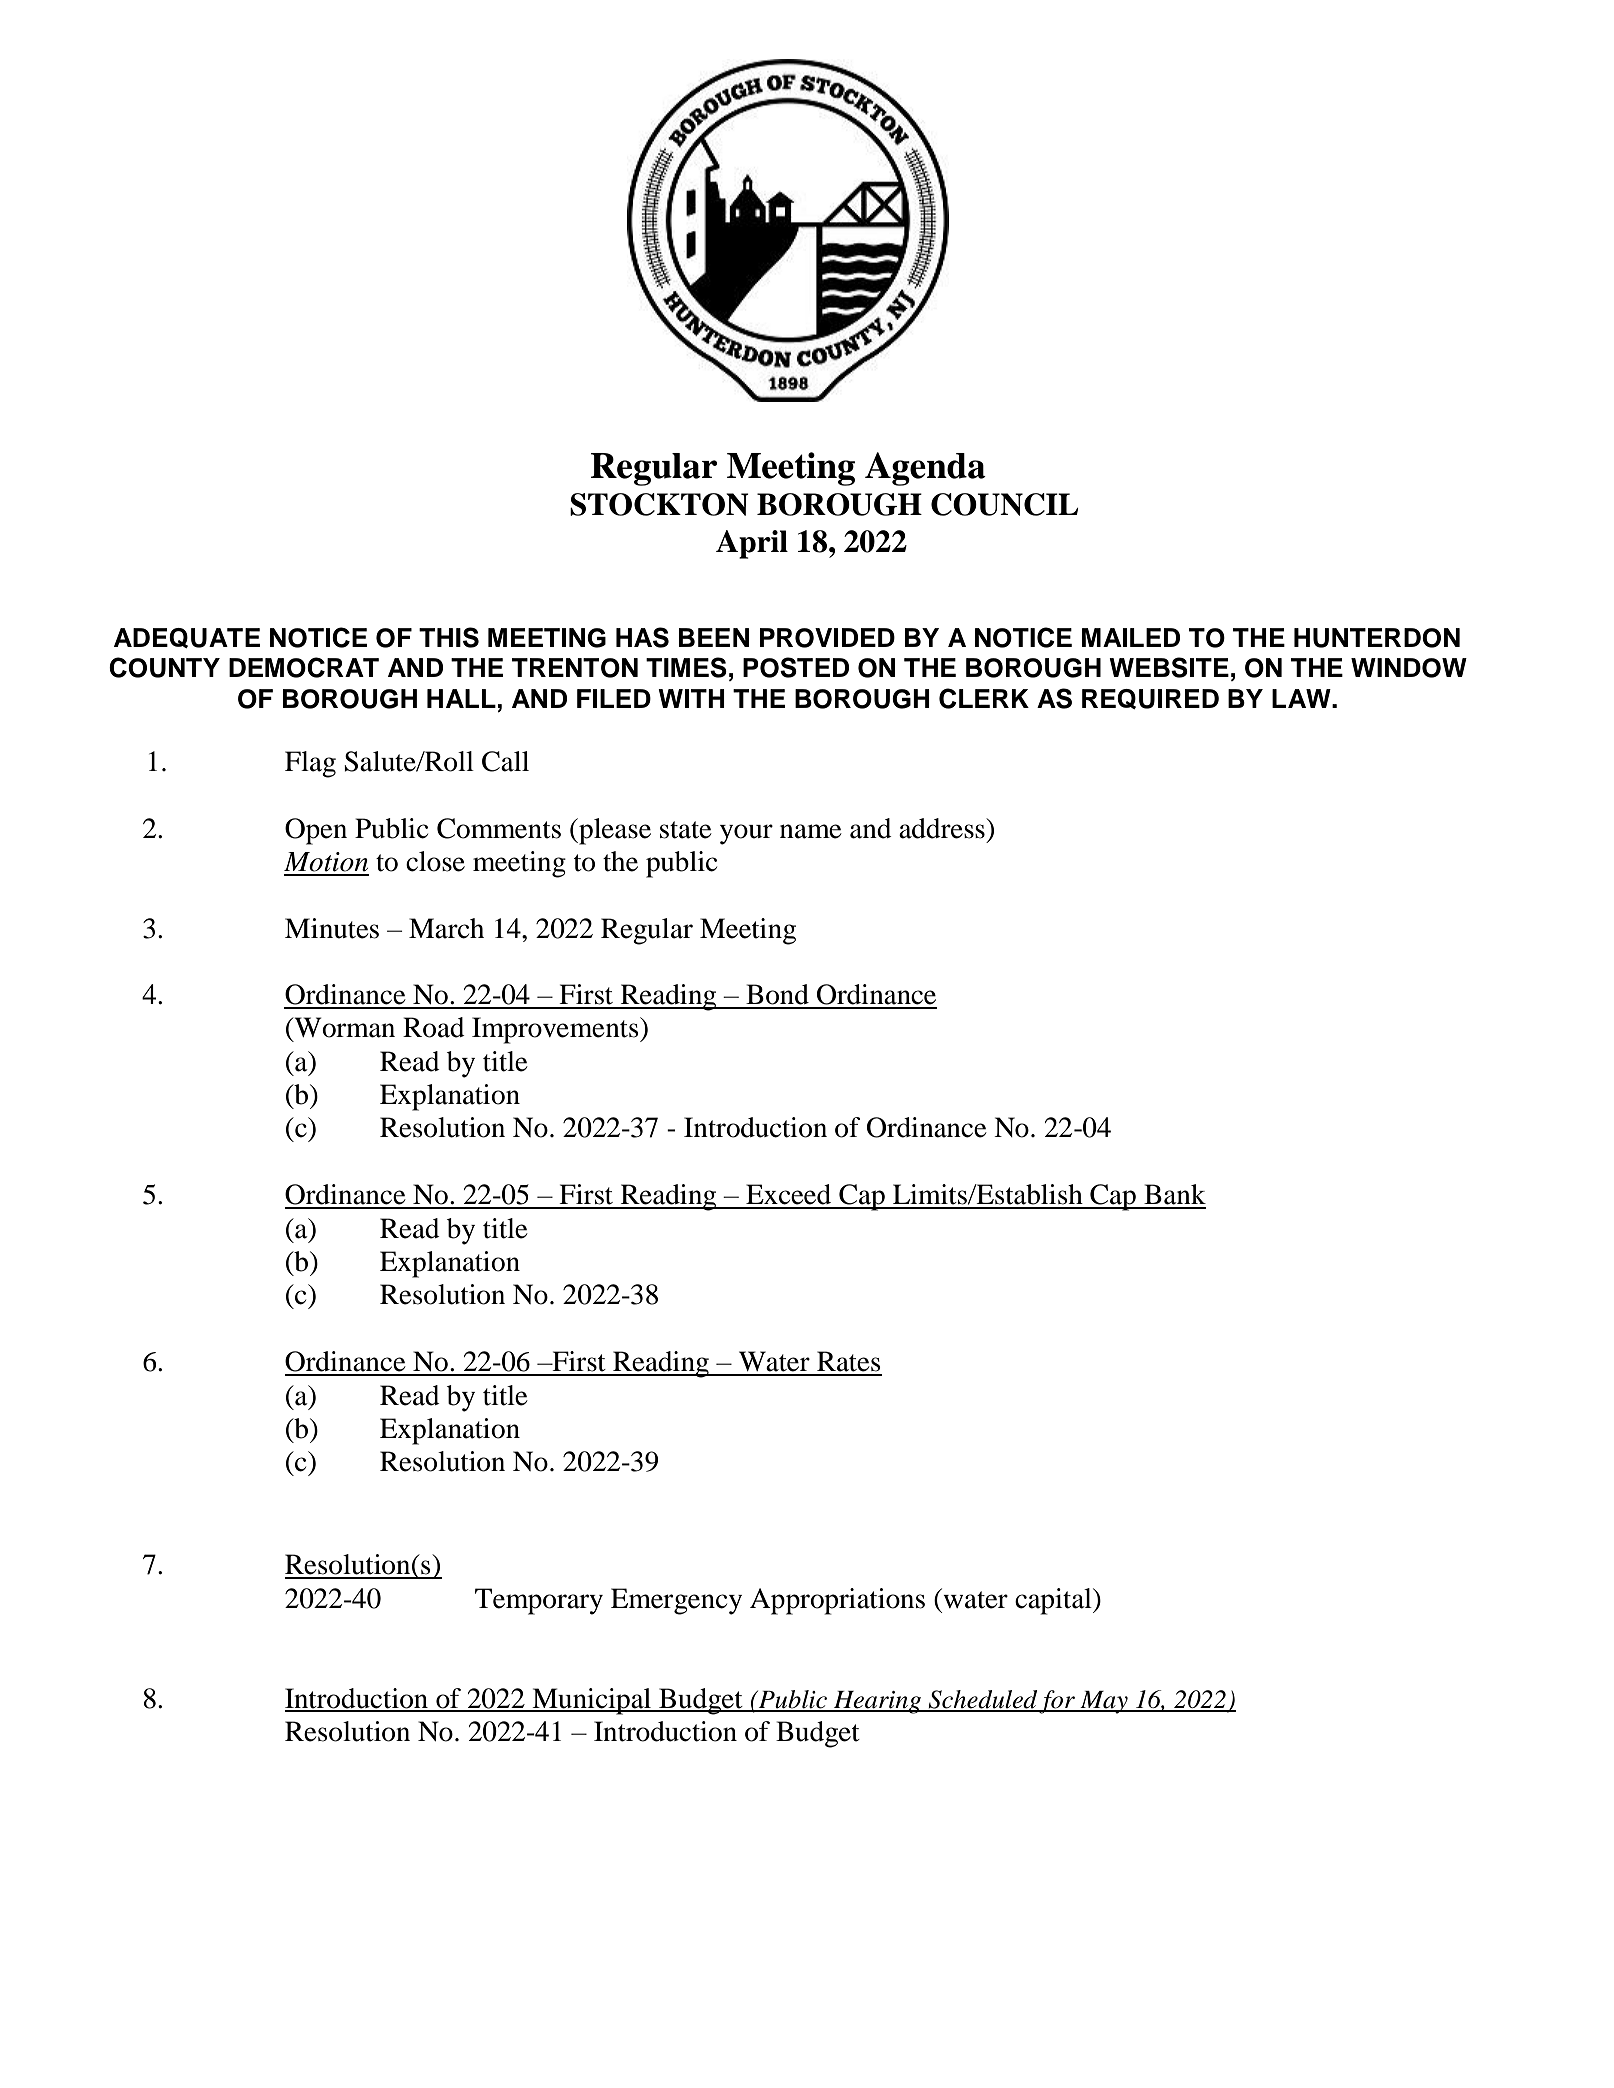 This screenshot has width=1614, height=2088. I want to click on Municipal, so click(591, 1701).
